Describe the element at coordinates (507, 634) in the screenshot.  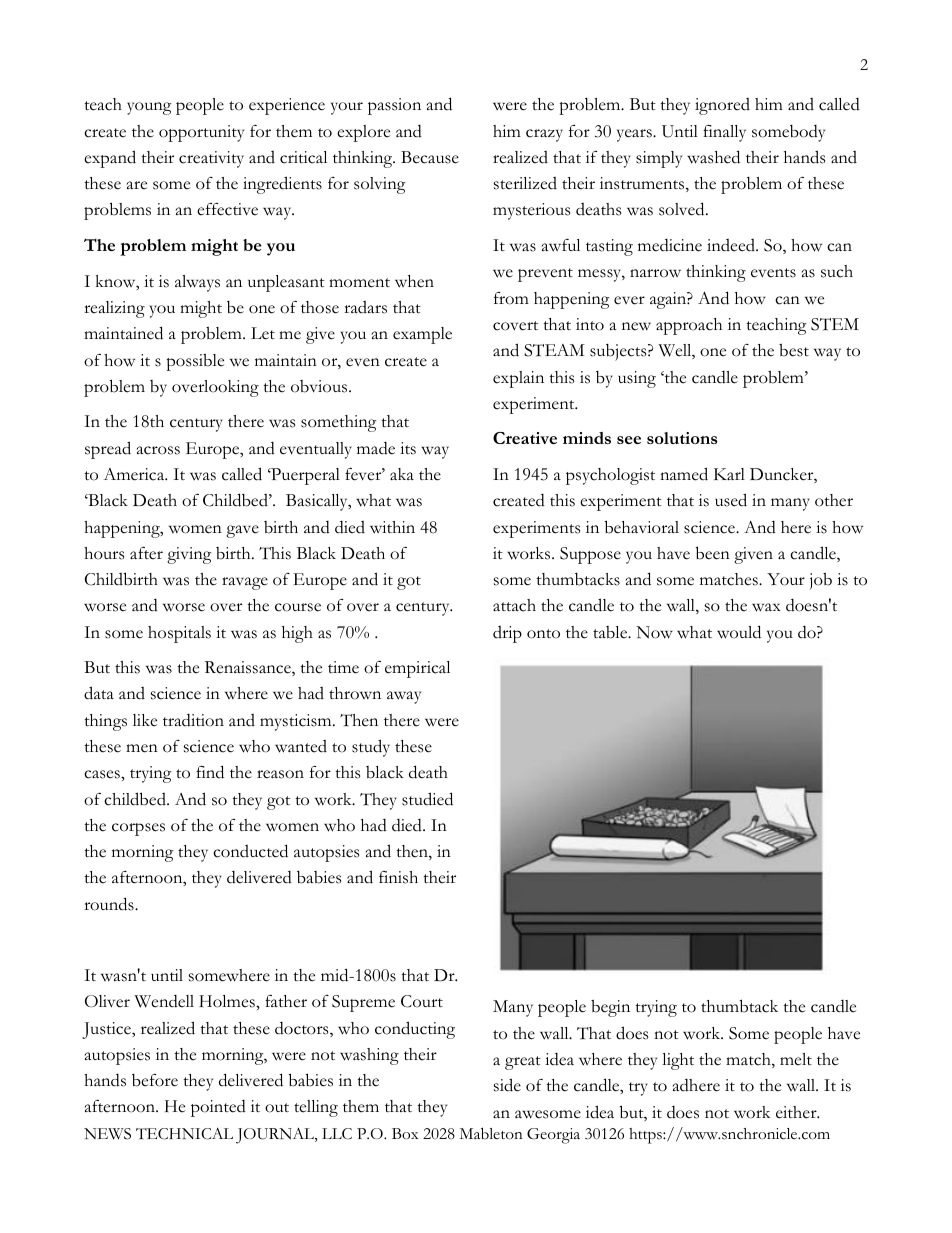
I see `drip` at that location.
